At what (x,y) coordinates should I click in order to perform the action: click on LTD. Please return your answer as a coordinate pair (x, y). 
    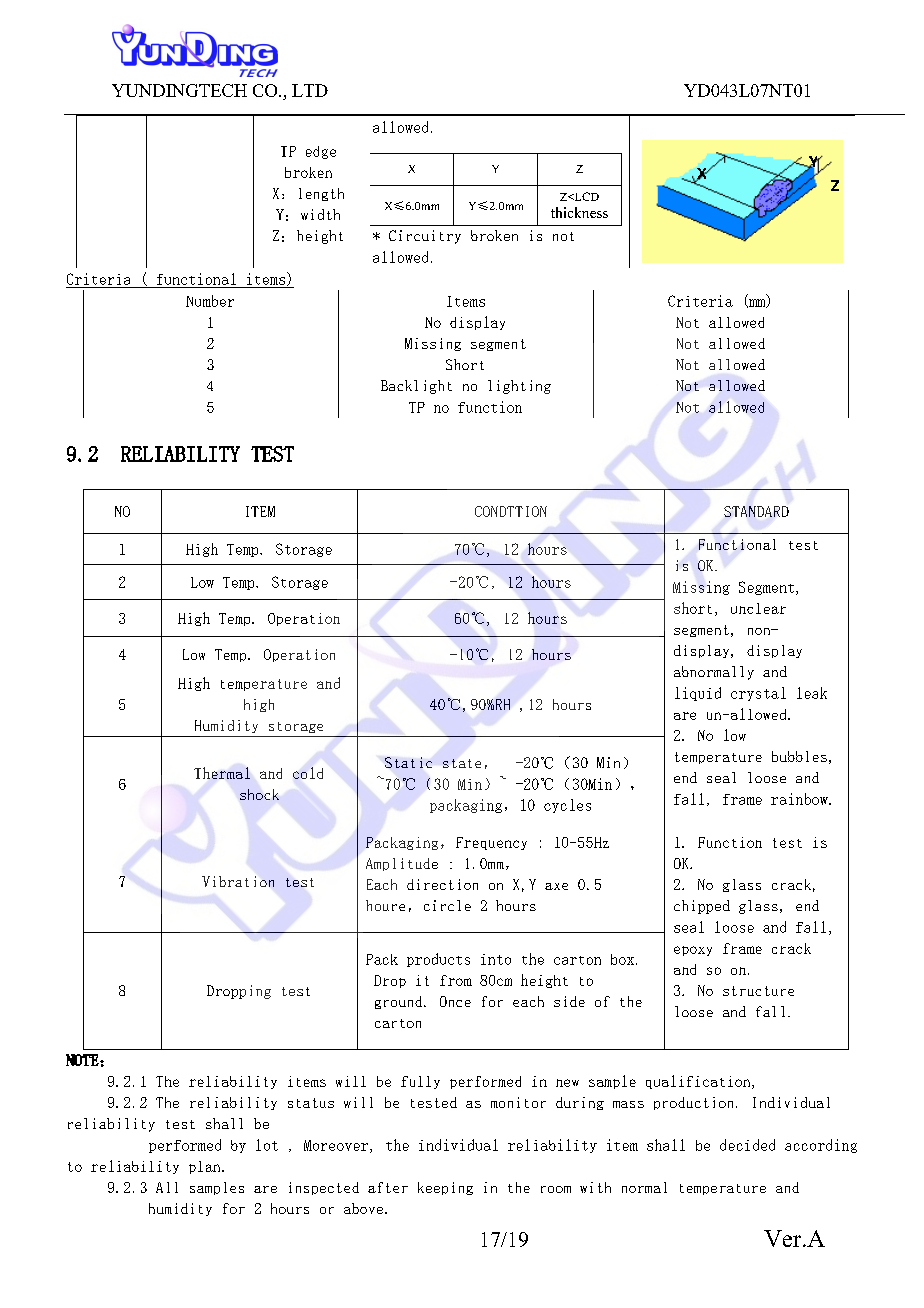
    Looking at the image, I should click on (310, 90).
